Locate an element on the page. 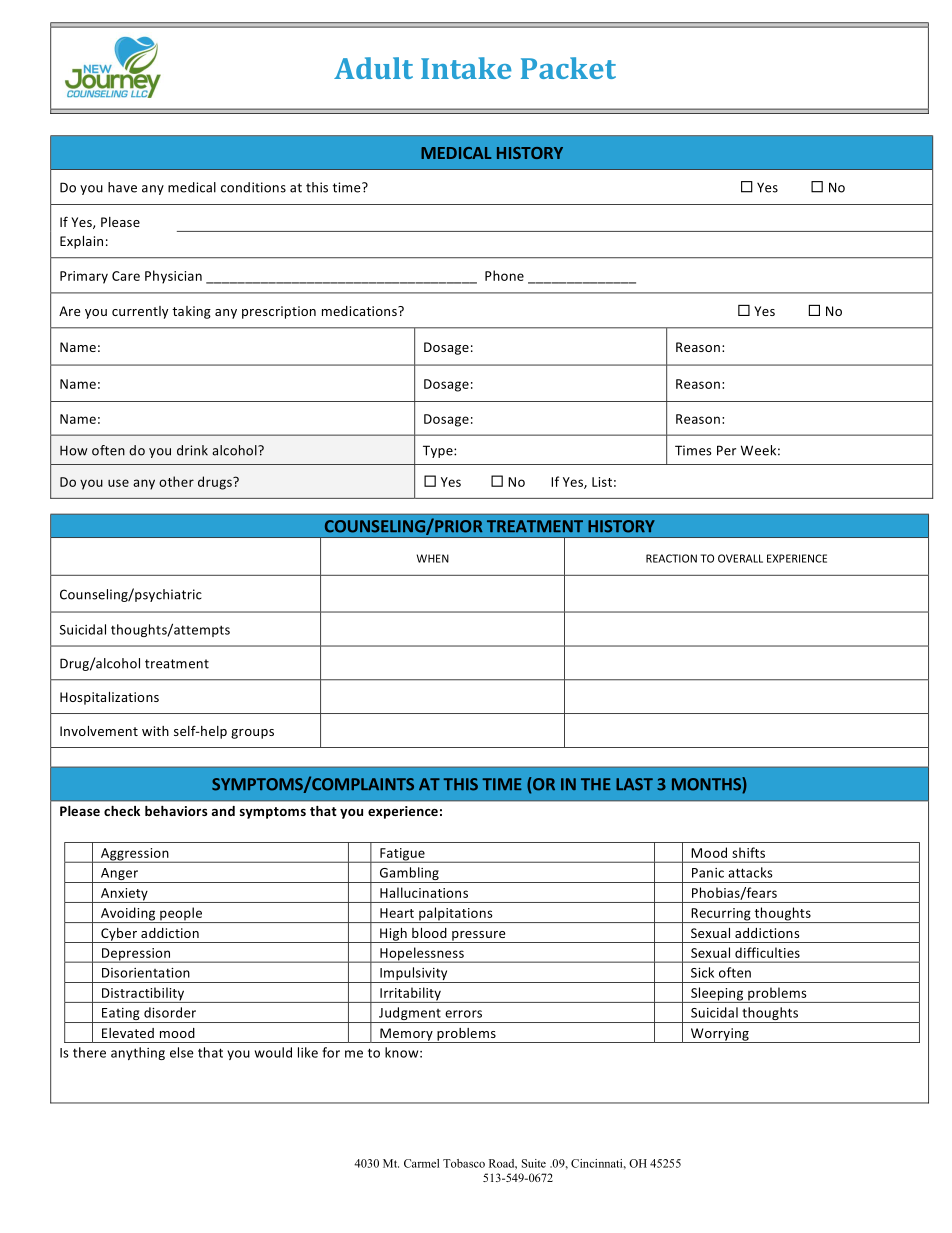  Hospitalizations is located at coordinates (109, 698).
